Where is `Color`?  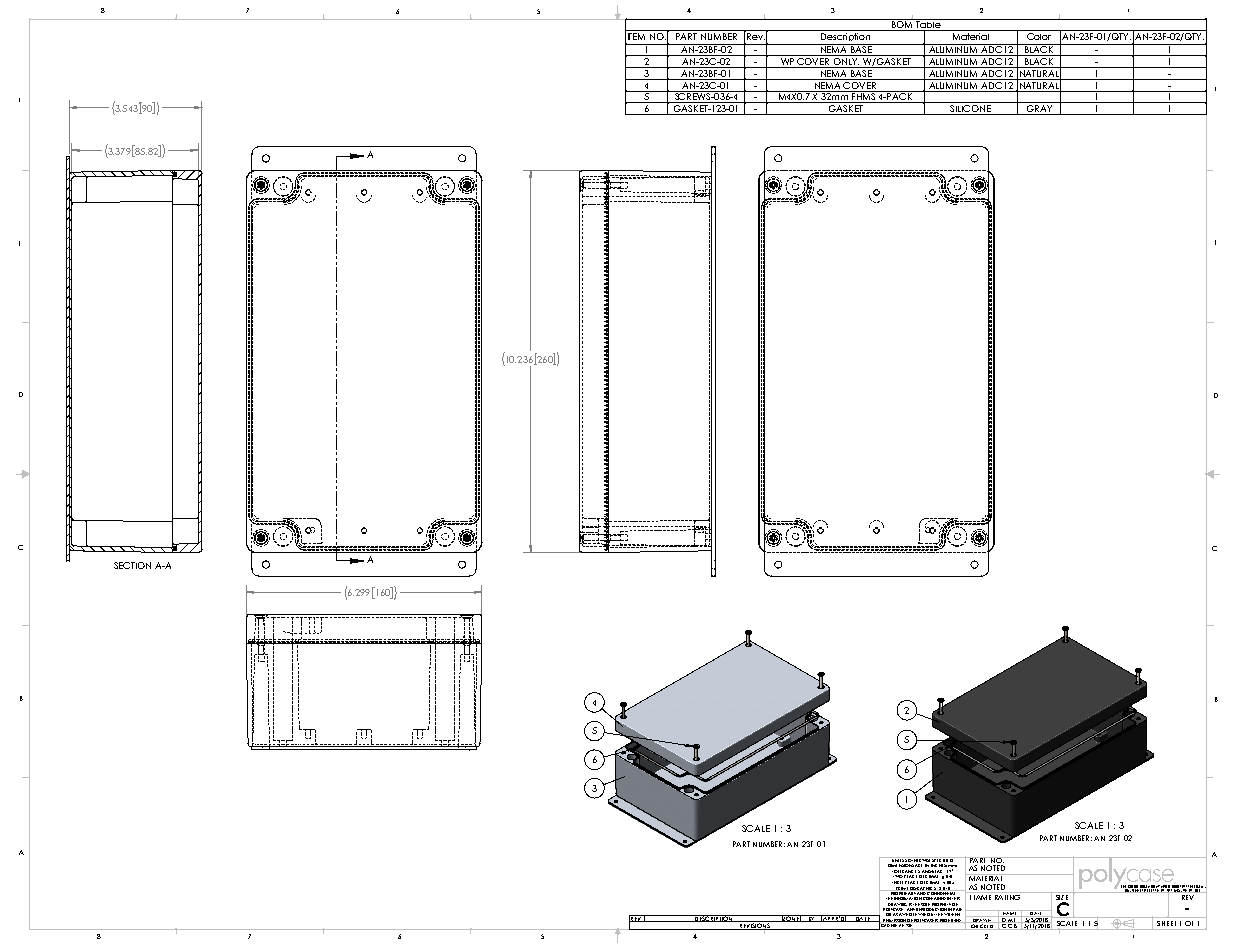
Color is located at coordinates (1039, 35).
